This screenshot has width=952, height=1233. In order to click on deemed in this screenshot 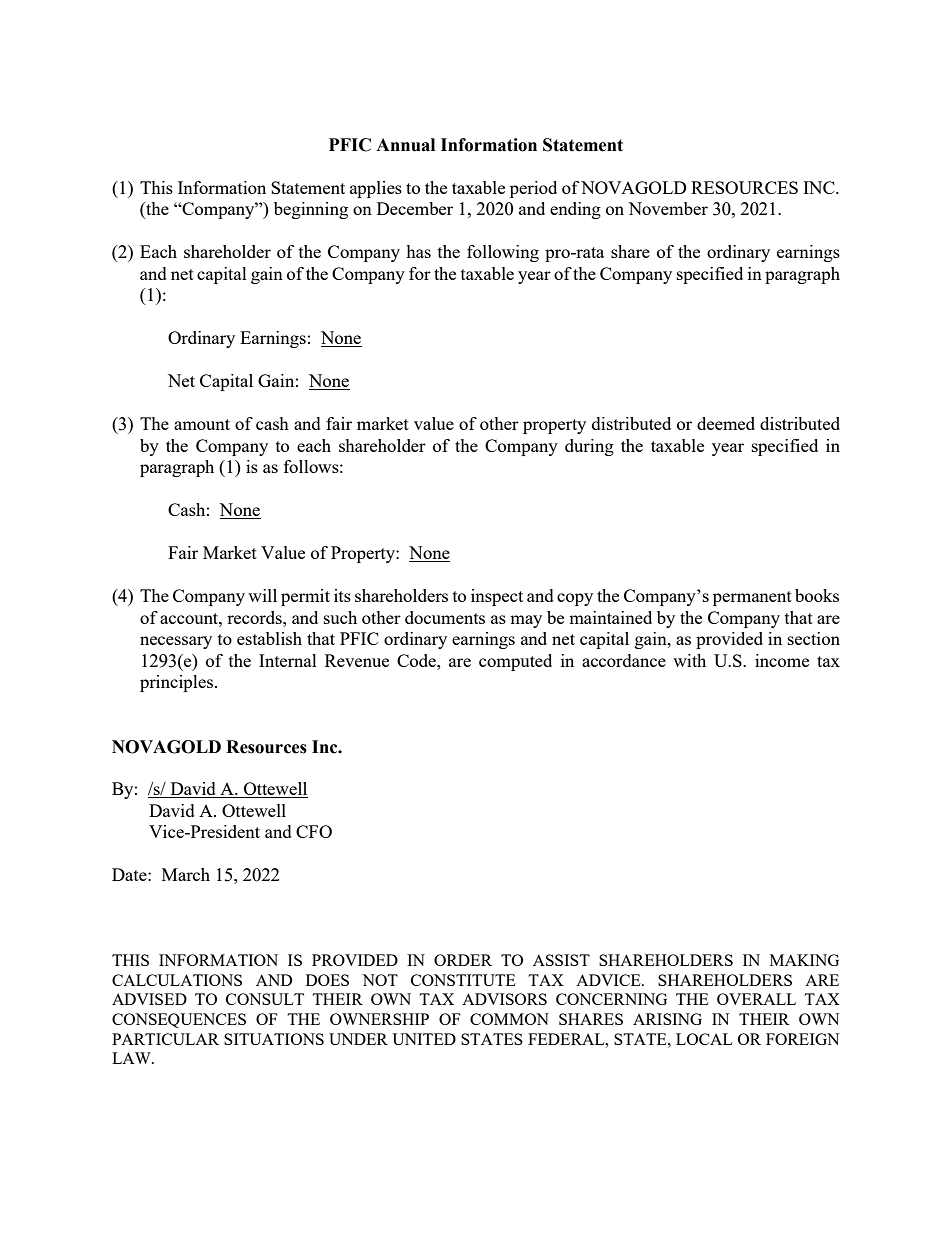, I will do `click(726, 423)`.
